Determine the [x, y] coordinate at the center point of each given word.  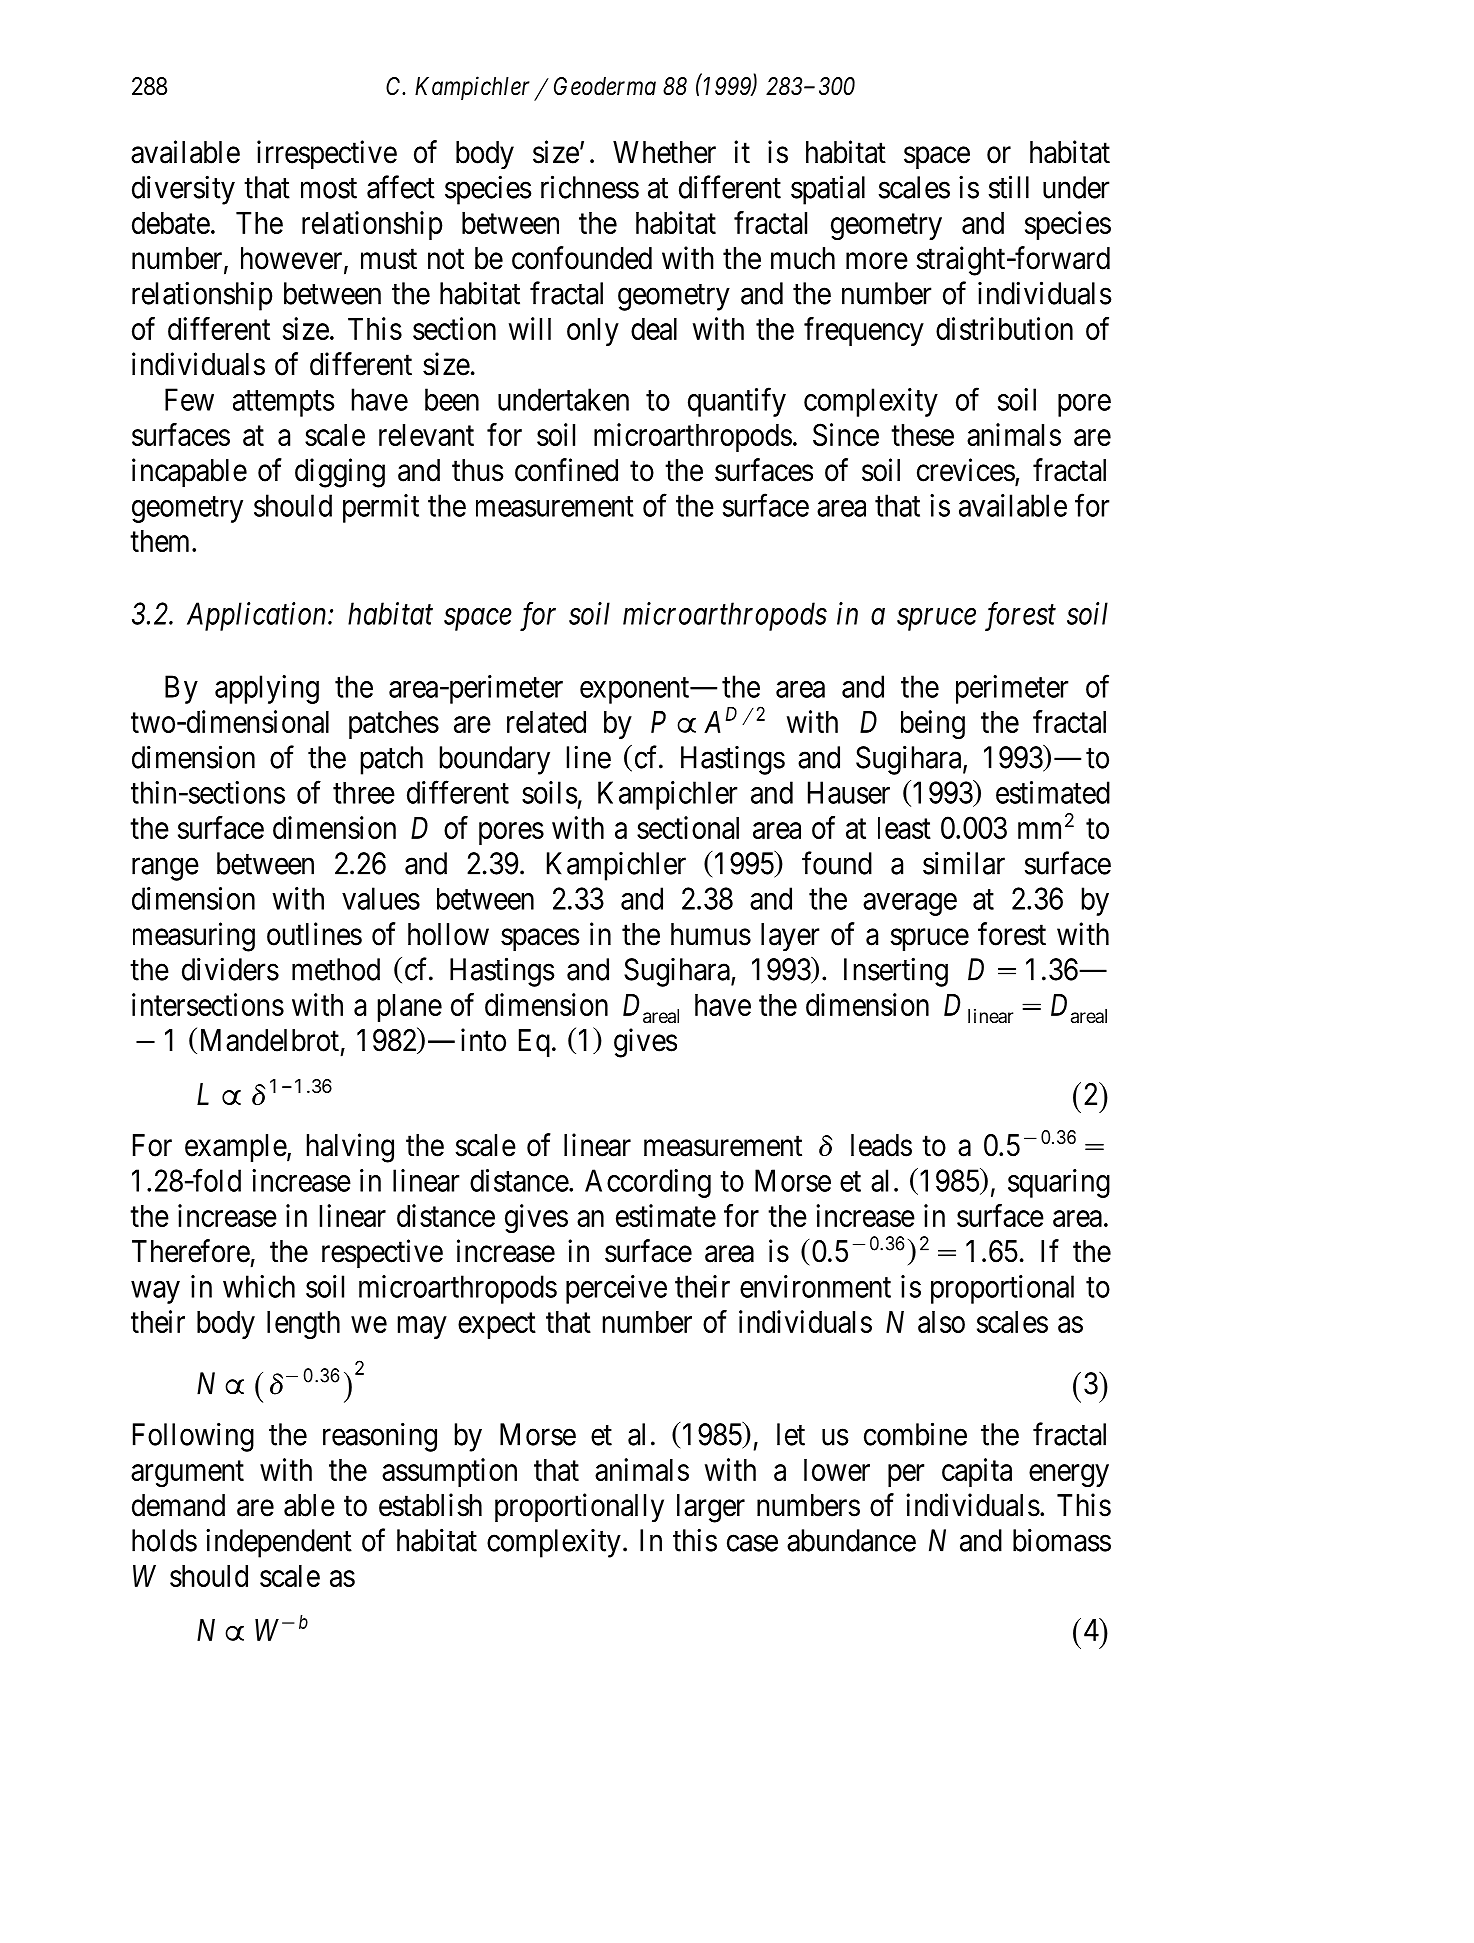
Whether [664, 152]
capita [977, 1472]
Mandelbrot [270, 1040]
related [546, 722]
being [933, 725]
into [483, 1040]
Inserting [896, 972]
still [1009, 187]
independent [279, 1543]
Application [258, 616]
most [329, 188]
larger [711, 1508]
